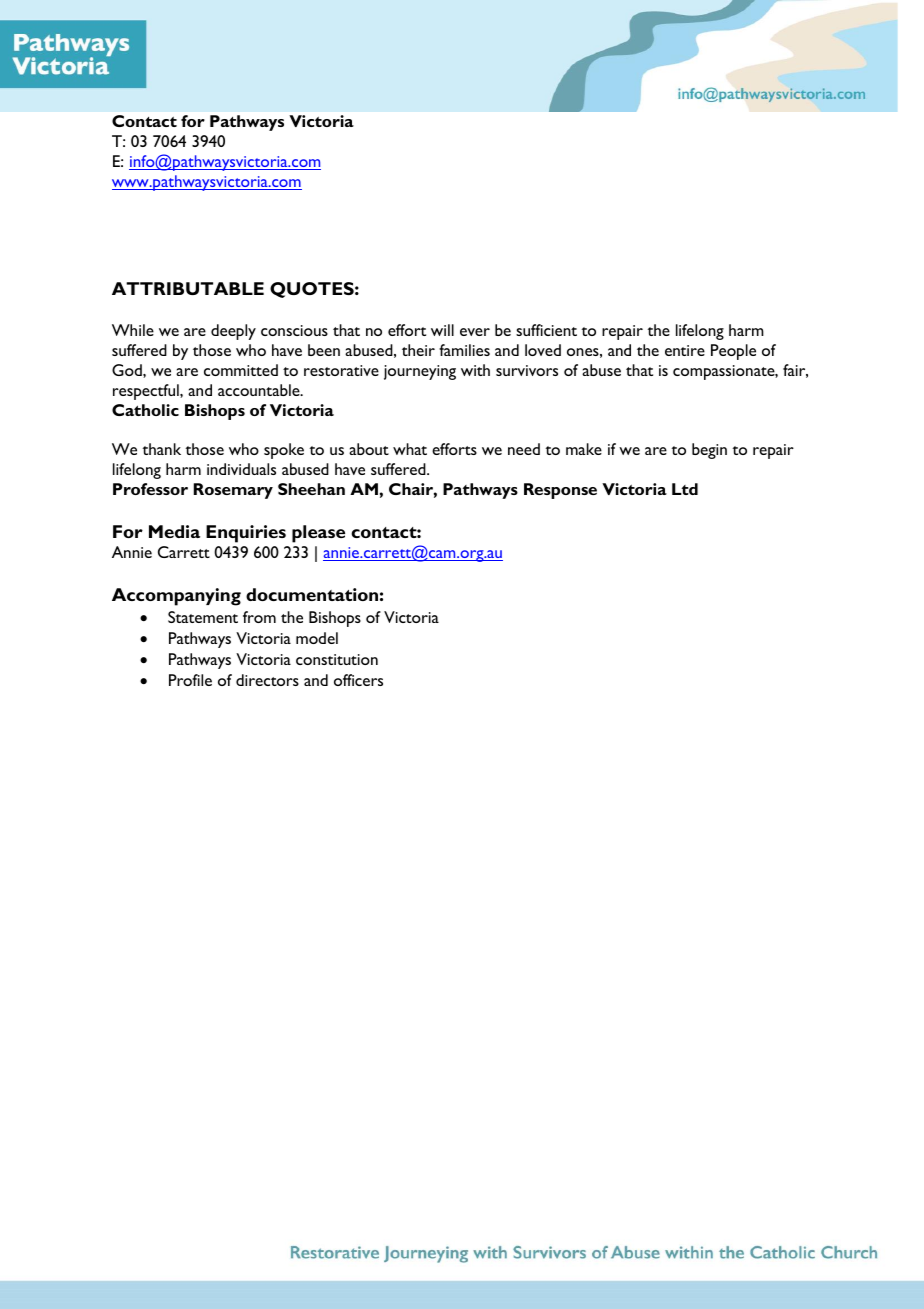  Describe the element at coordinates (145, 410) in the image. I see `Catholic` at that location.
